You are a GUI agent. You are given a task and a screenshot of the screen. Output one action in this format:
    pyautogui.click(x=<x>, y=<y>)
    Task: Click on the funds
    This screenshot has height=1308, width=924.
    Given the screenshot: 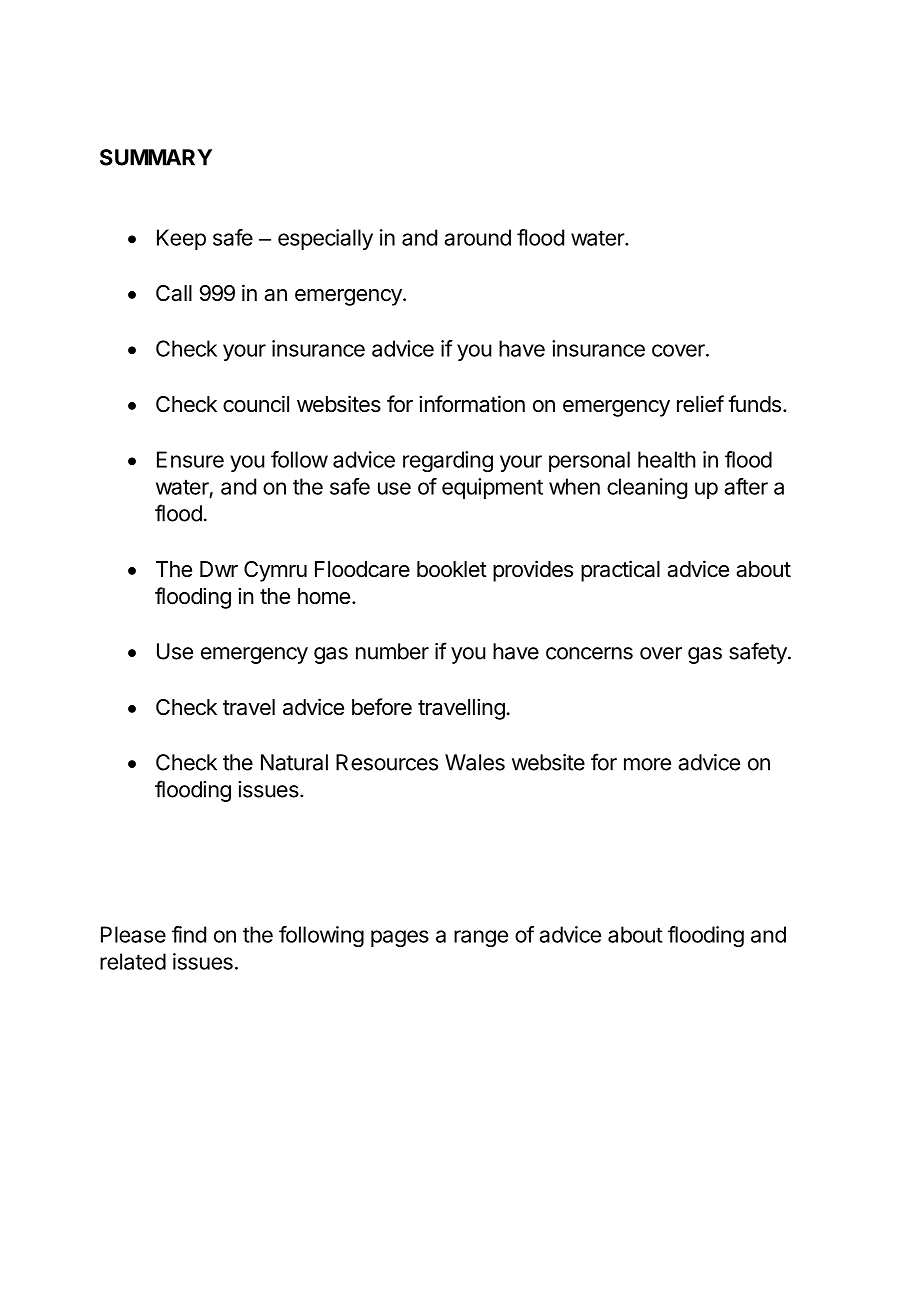 What is the action you would take?
    pyautogui.click(x=754, y=404)
